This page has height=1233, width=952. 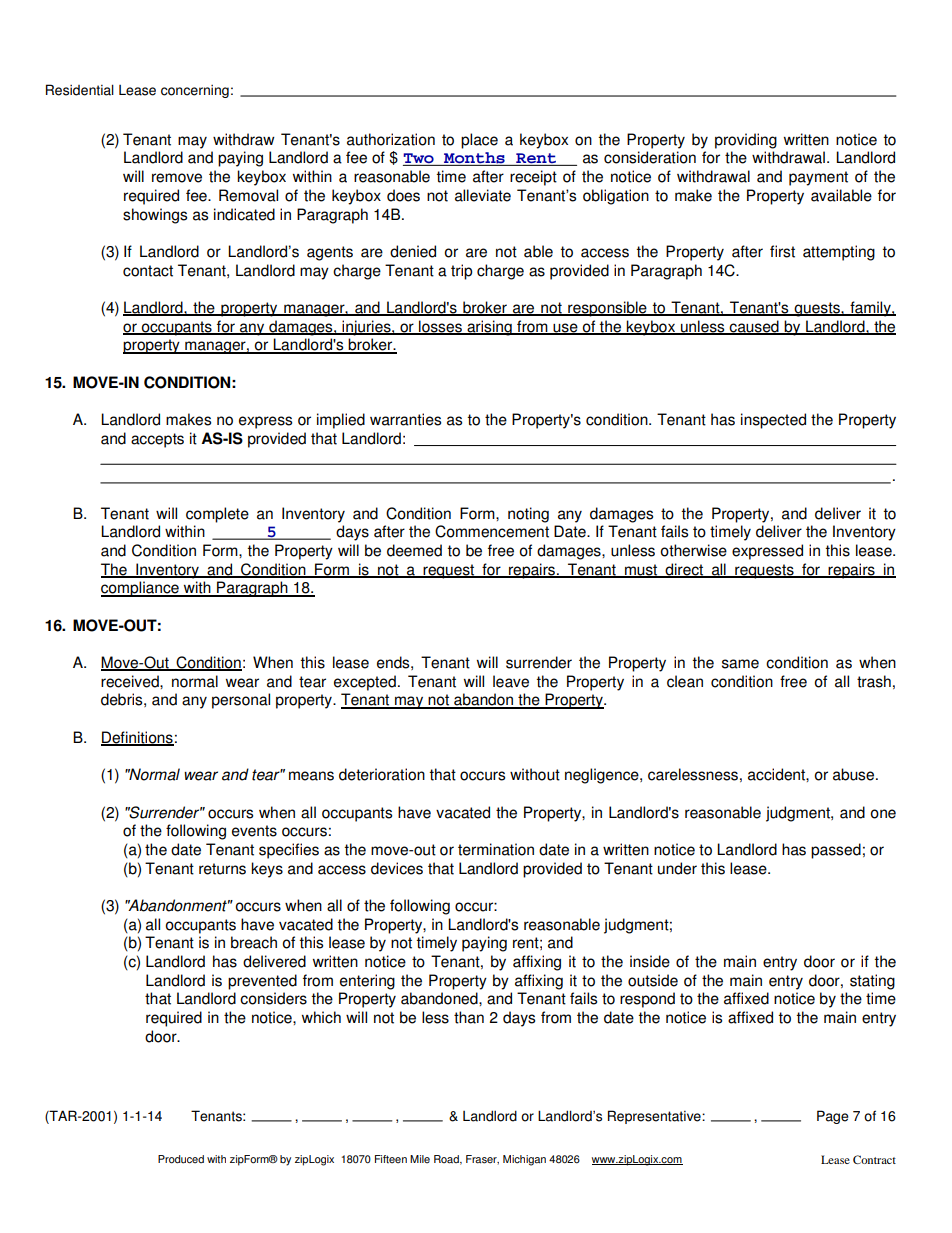 What do you see at coordinates (872, 982) in the page?
I see `stating` at bounding box center [872, 982].
